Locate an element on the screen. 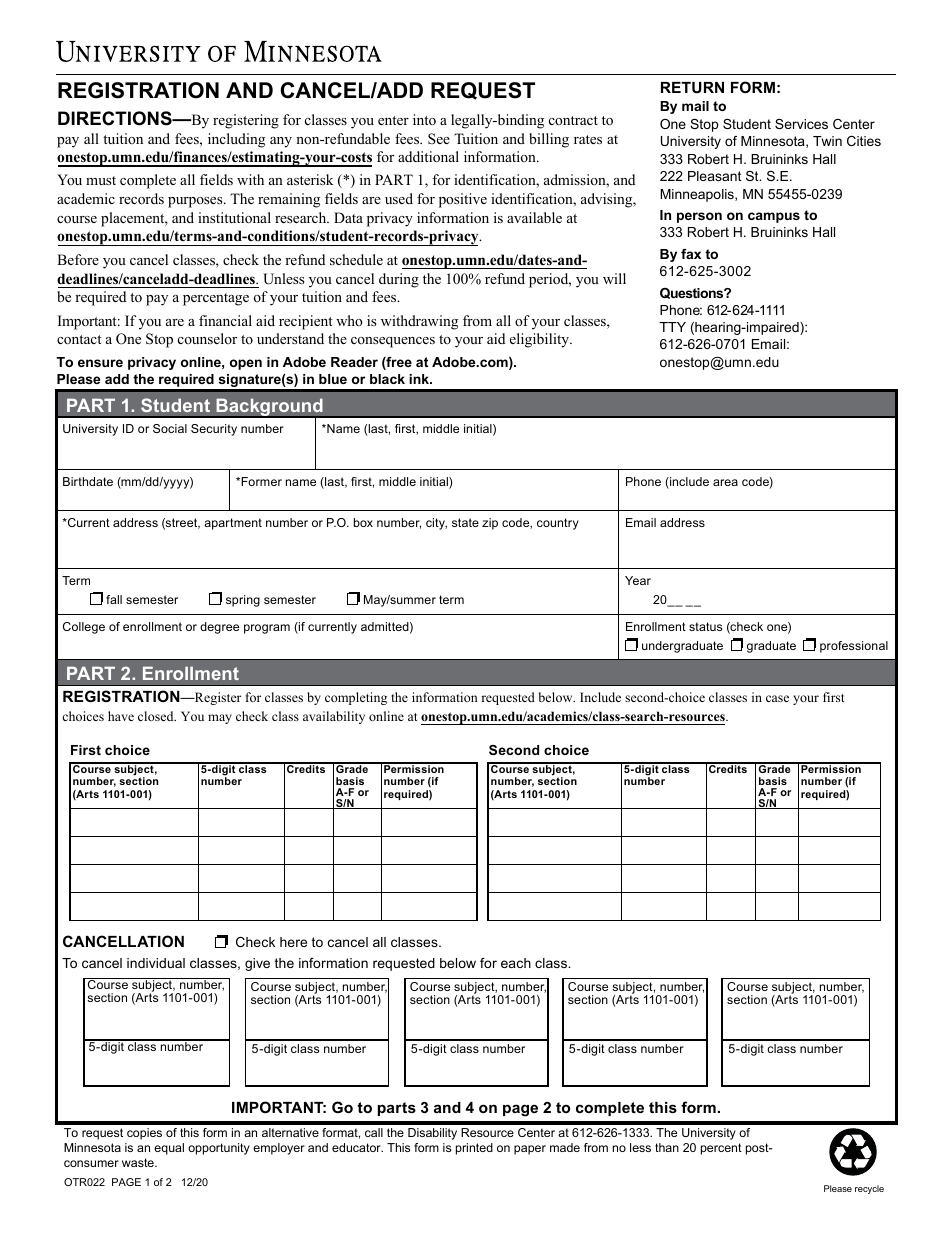 The image size is (952, 1233). Services is located at coordinates (801, 124).
